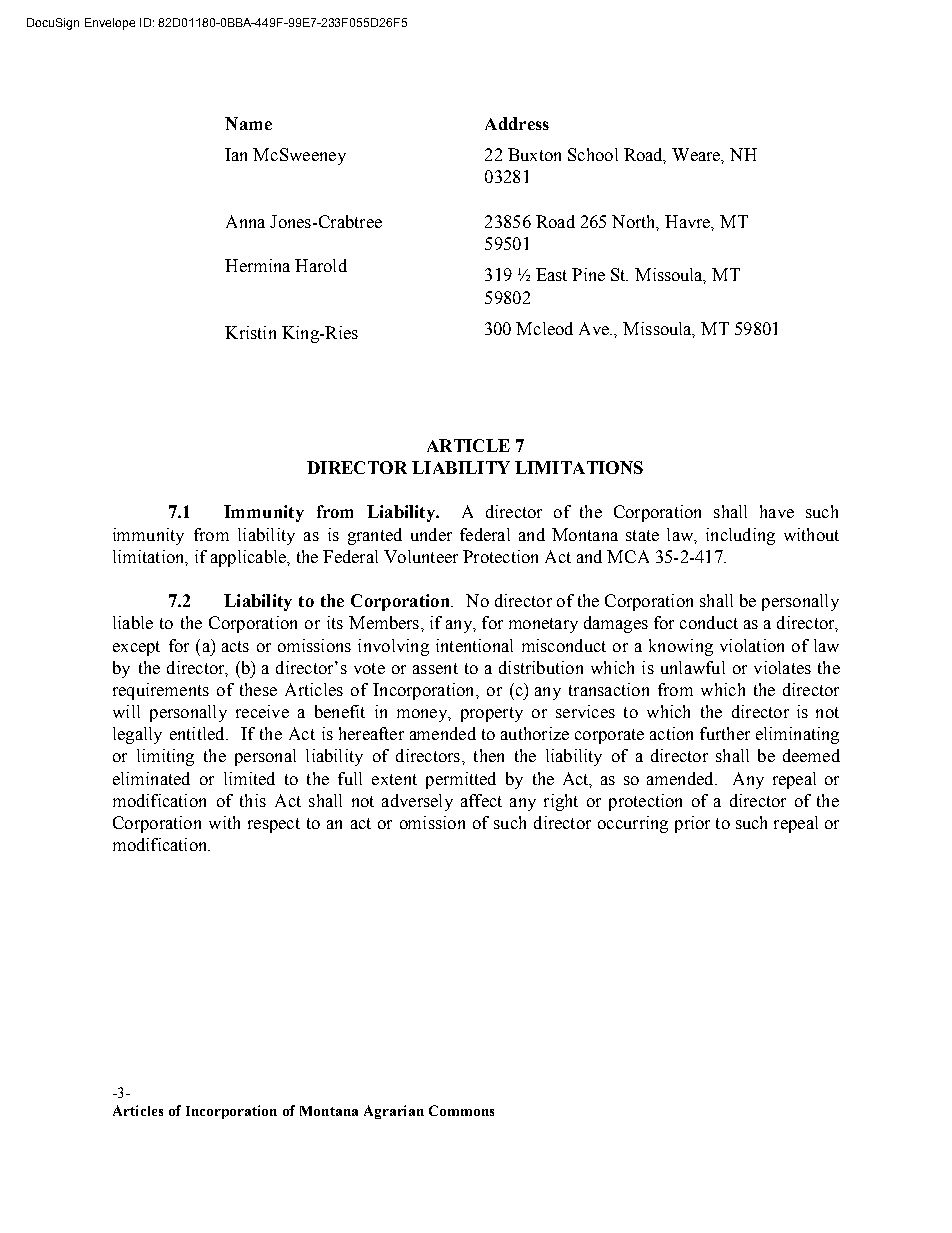 Image resolution: width=952 pixels, height=1233 pixels. I want to click on under, so click(431, 534).
